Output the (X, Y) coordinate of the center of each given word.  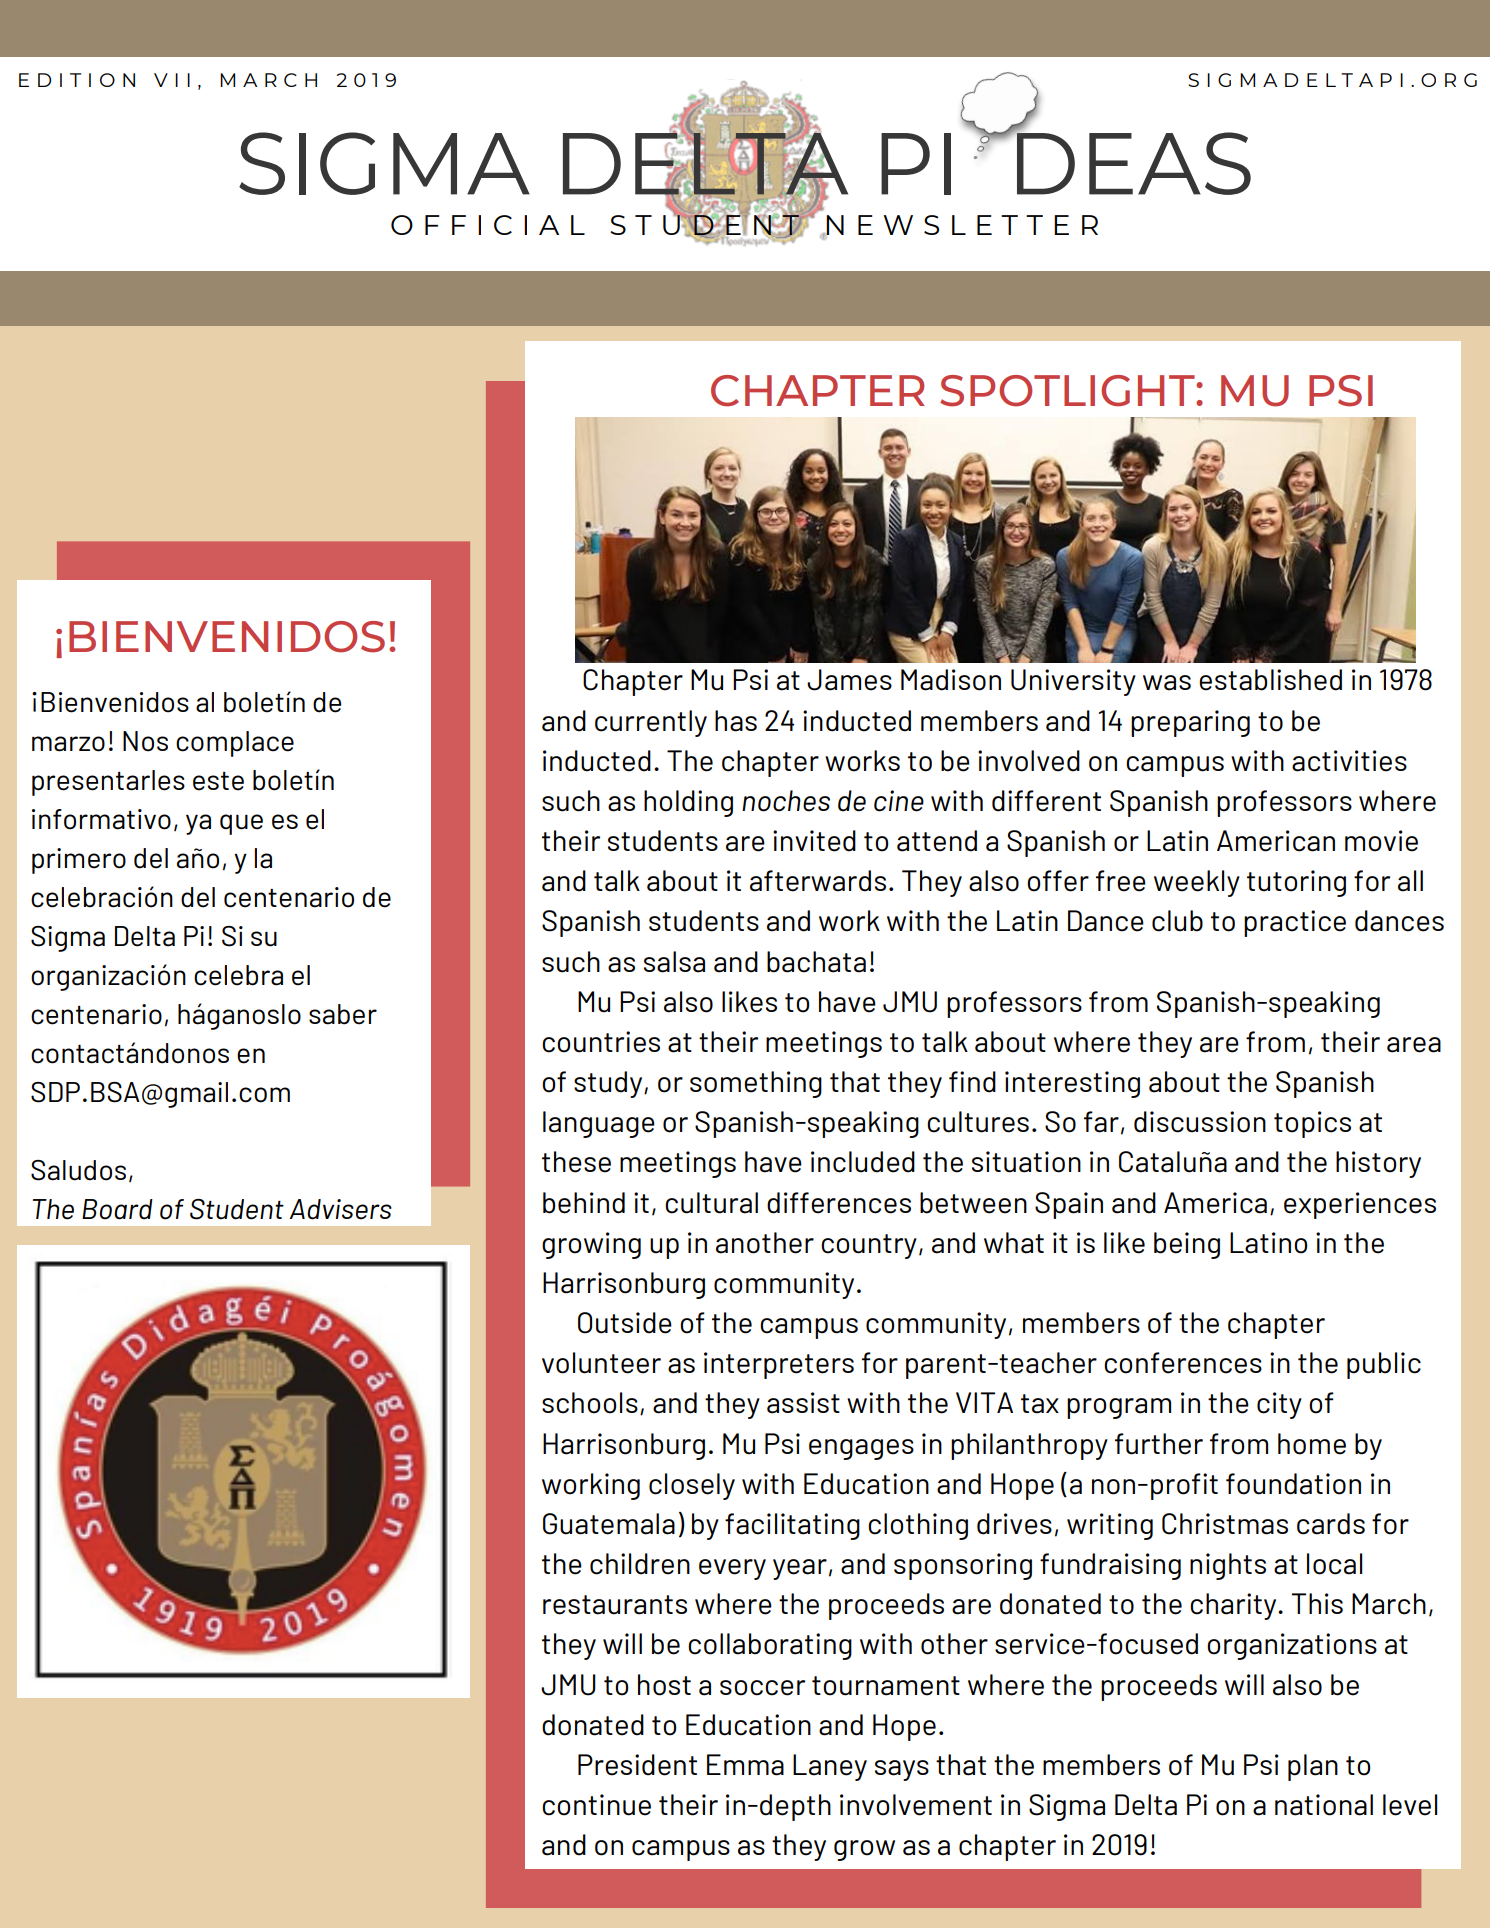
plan (1313, 1767)
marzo (68, 744)
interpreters (779, 1365)
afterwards (818, 881)
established (1270, 680)
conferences (1183, 1363)
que (241, 824)
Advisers (340, 1209)
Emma (745, 1765)
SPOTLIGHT (1068, 391)
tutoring (1296, 883)
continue (596, 1805)
